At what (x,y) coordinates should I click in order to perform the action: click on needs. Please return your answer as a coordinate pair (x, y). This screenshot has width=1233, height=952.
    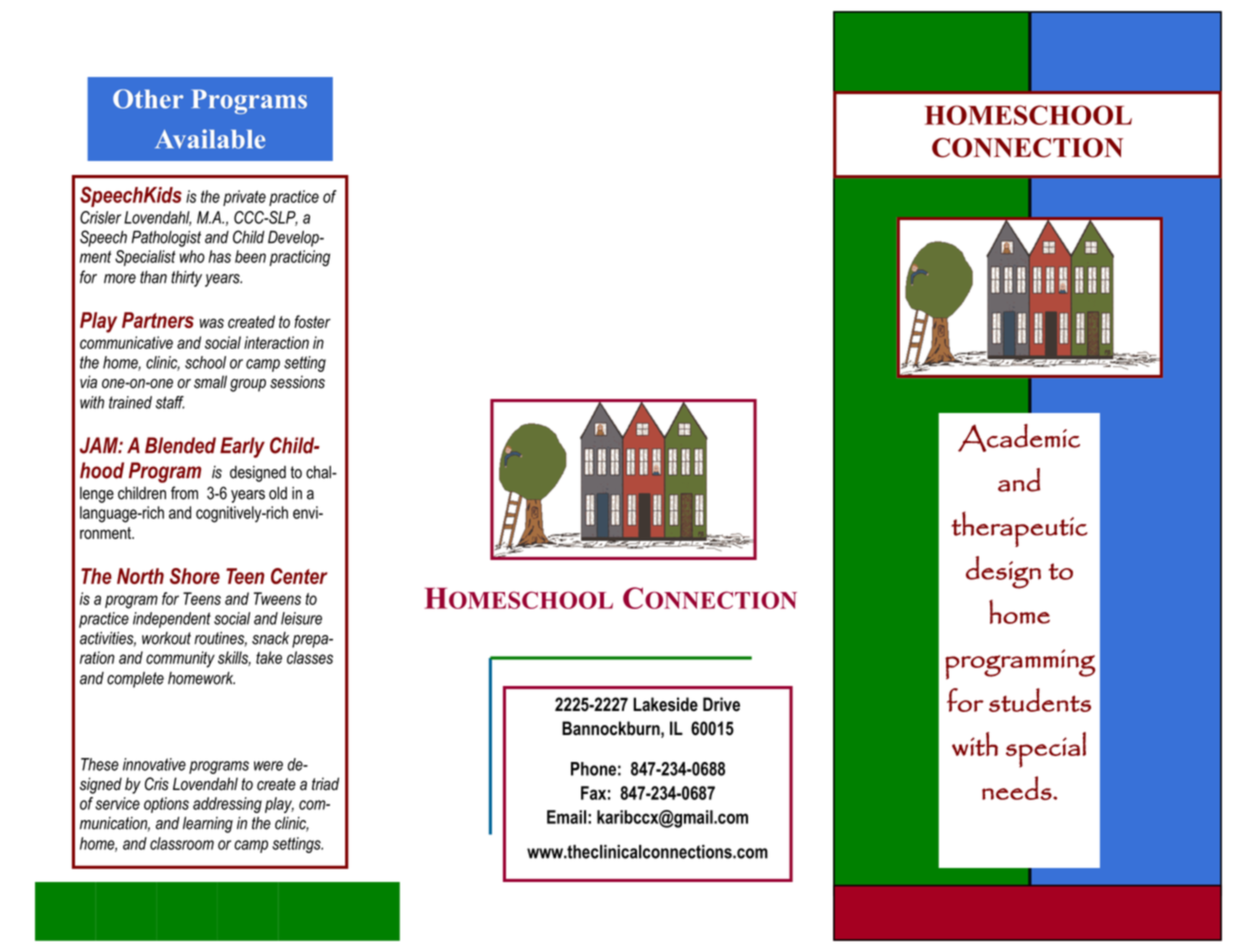
    Looking at the image, I should click on (1018, 788).
